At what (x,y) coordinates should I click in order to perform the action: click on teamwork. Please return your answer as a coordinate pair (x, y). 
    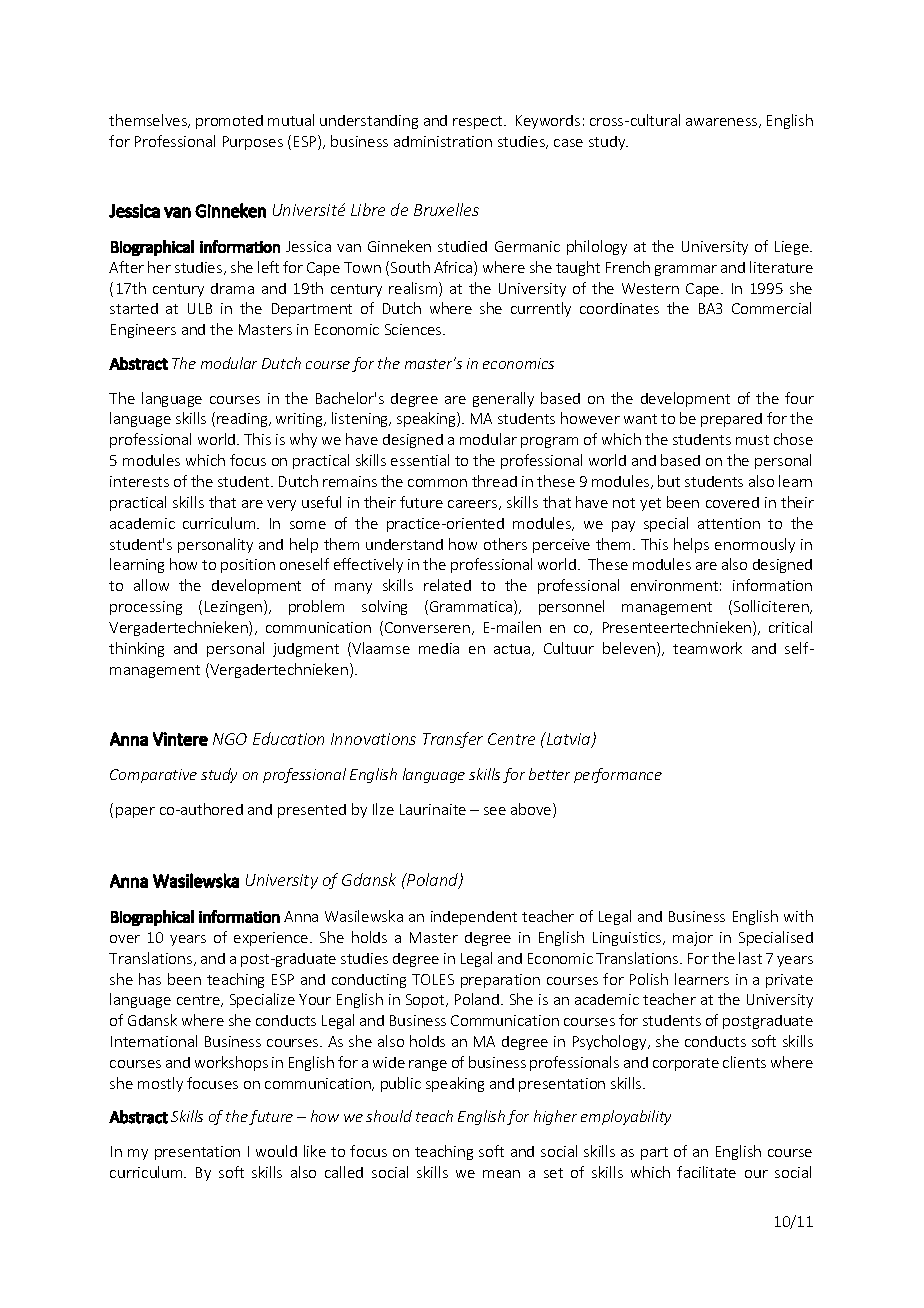
    Looking at the image, I should click on (707, 648).
